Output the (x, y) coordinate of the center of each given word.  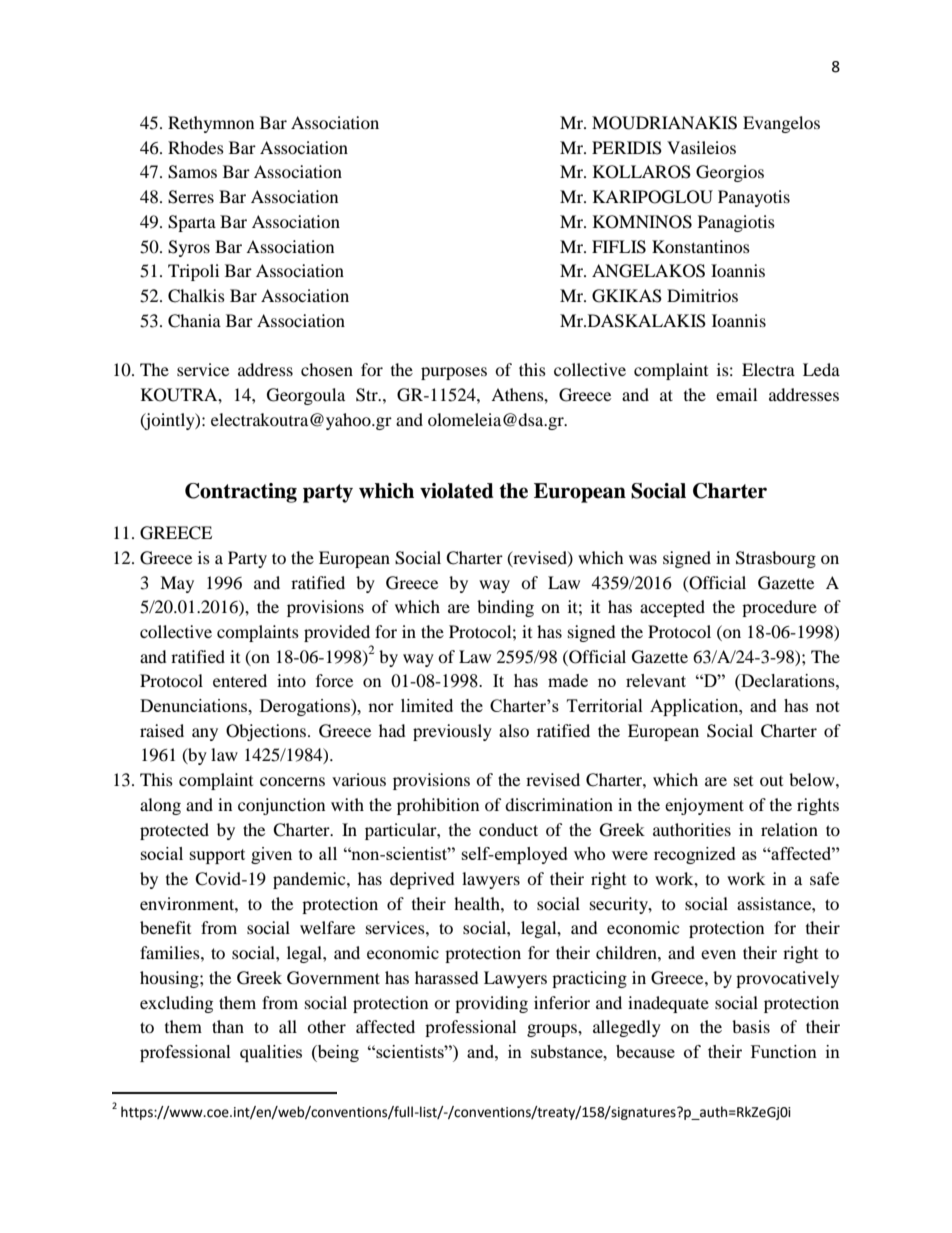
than (228, 1026)
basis (751, 1026)
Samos (192, 172)
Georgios (730, 173)
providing (491, 1004)
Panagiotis (736, 223)
